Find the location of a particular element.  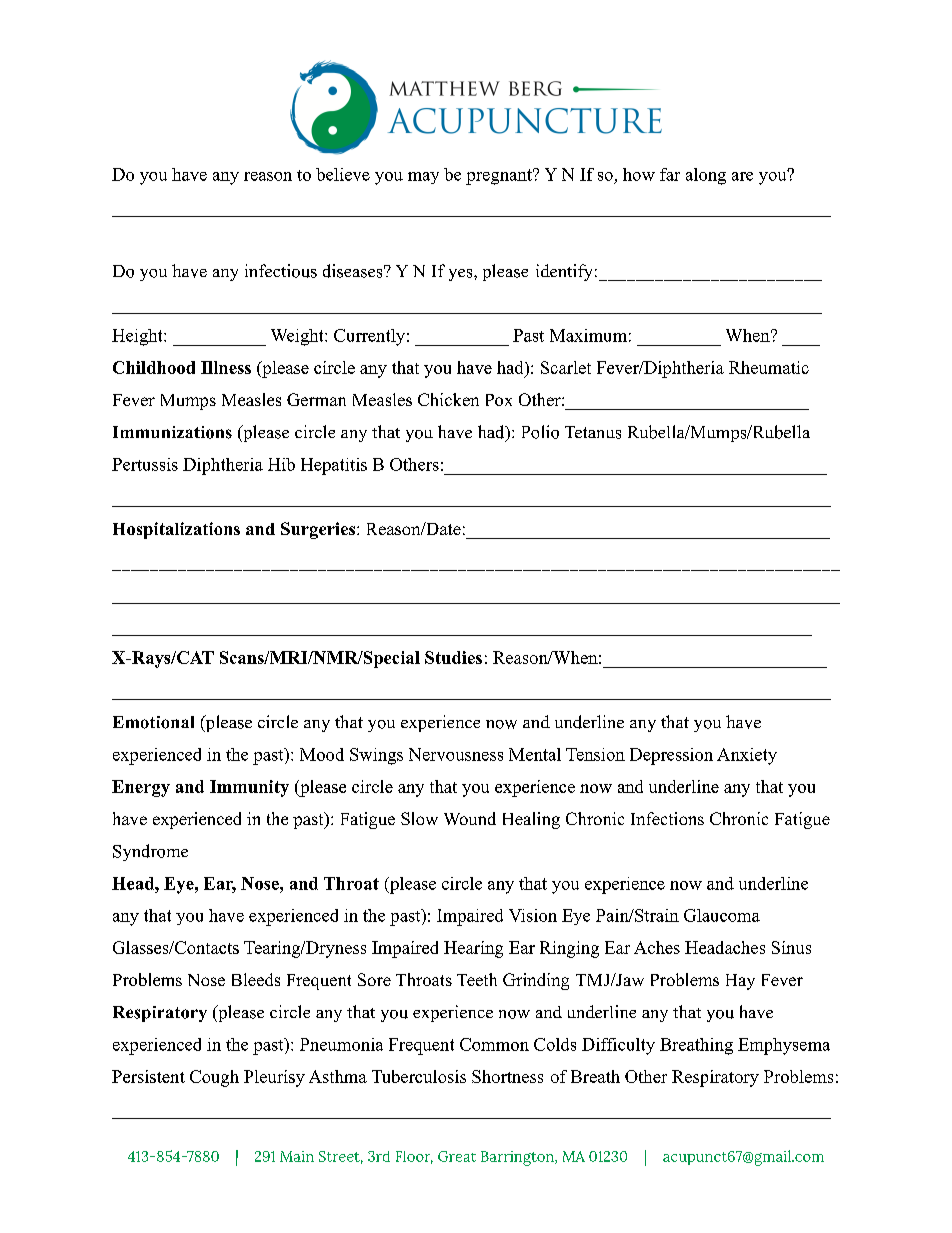

infectious is located at coordinates (281, 271).
